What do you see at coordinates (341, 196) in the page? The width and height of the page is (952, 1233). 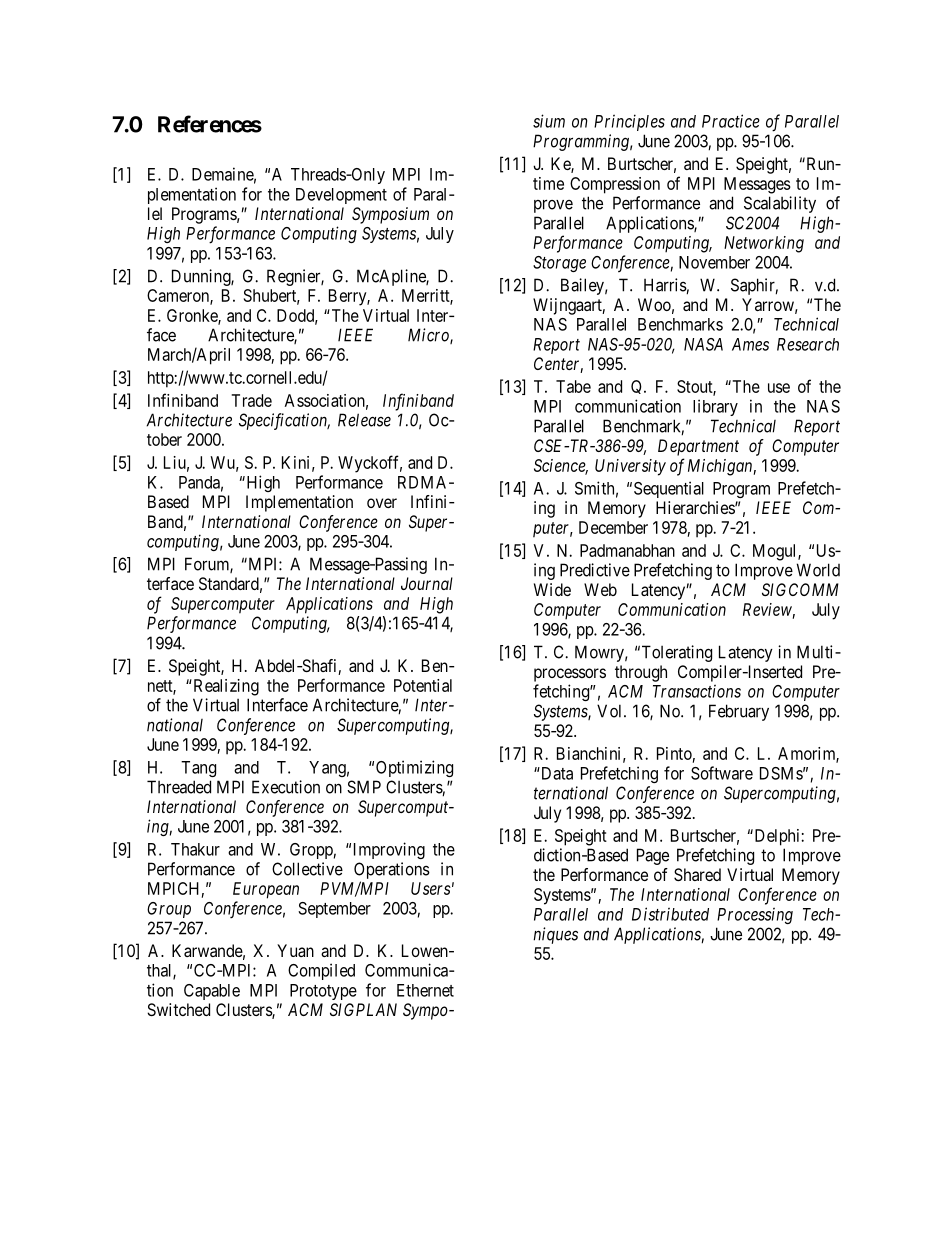 I see `Development` at bounding box center [341, 196].
